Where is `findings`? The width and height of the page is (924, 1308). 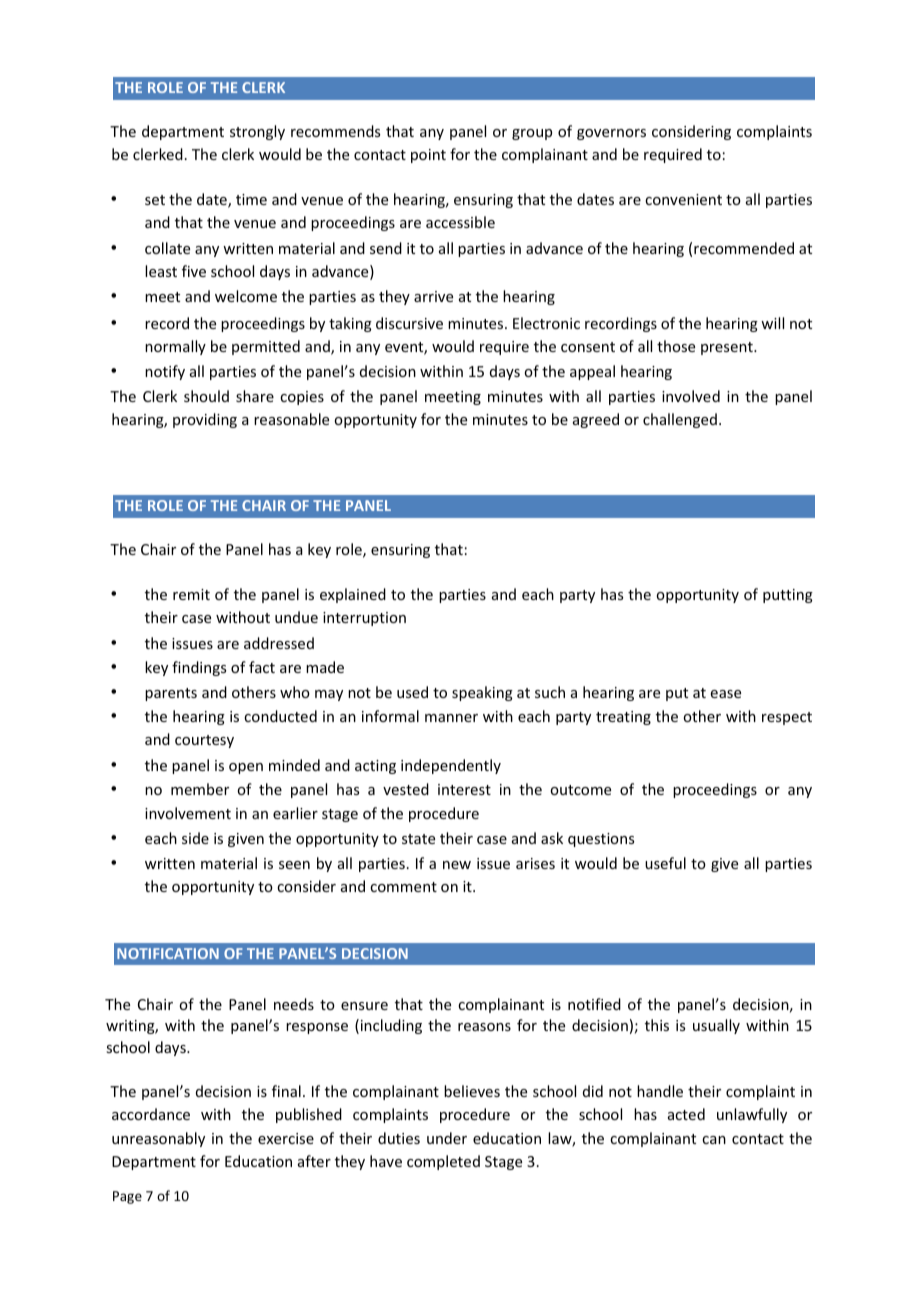 findings is located at coordinates (199, 668).
